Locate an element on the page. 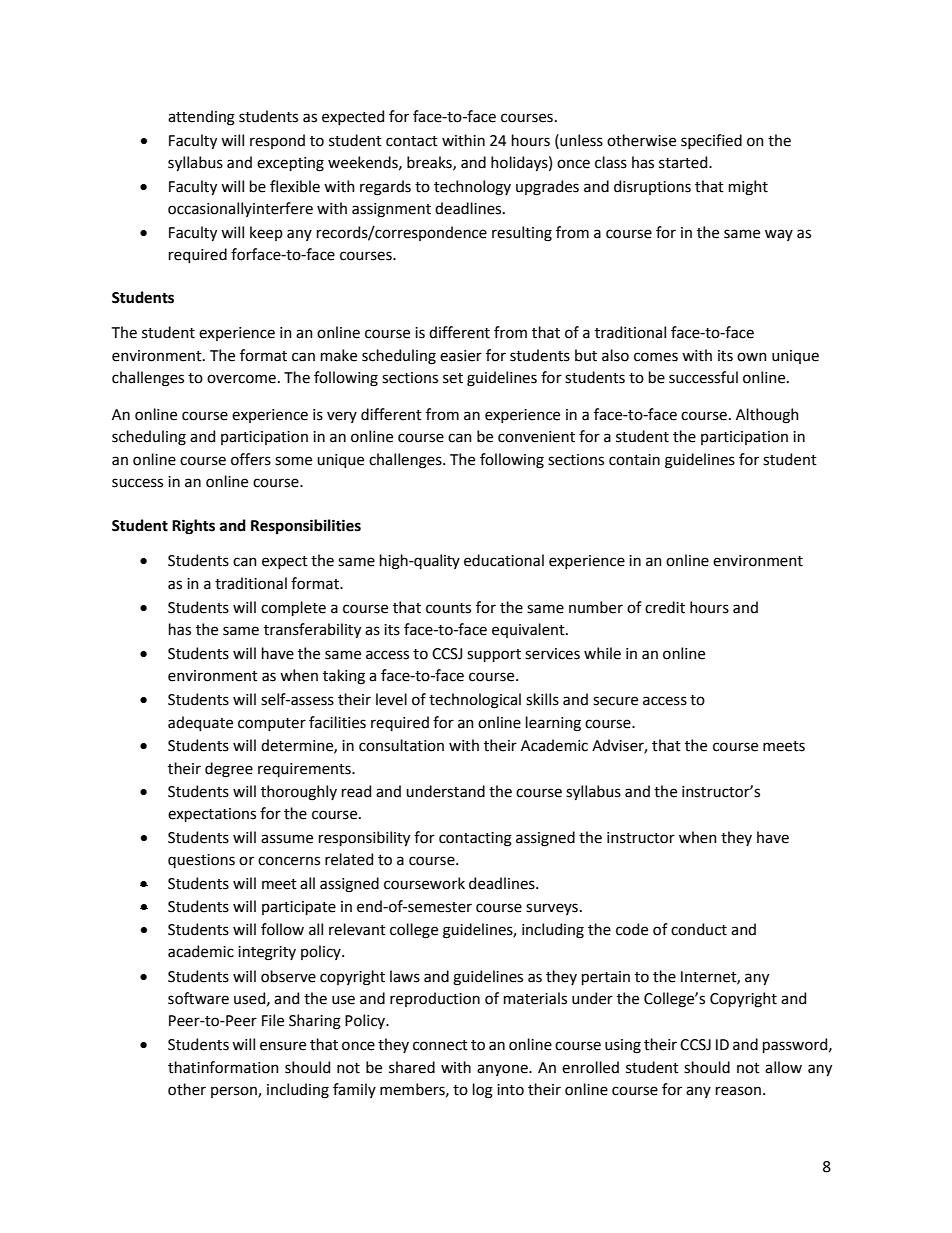  anyone is located at coordinates (503, 1070).
